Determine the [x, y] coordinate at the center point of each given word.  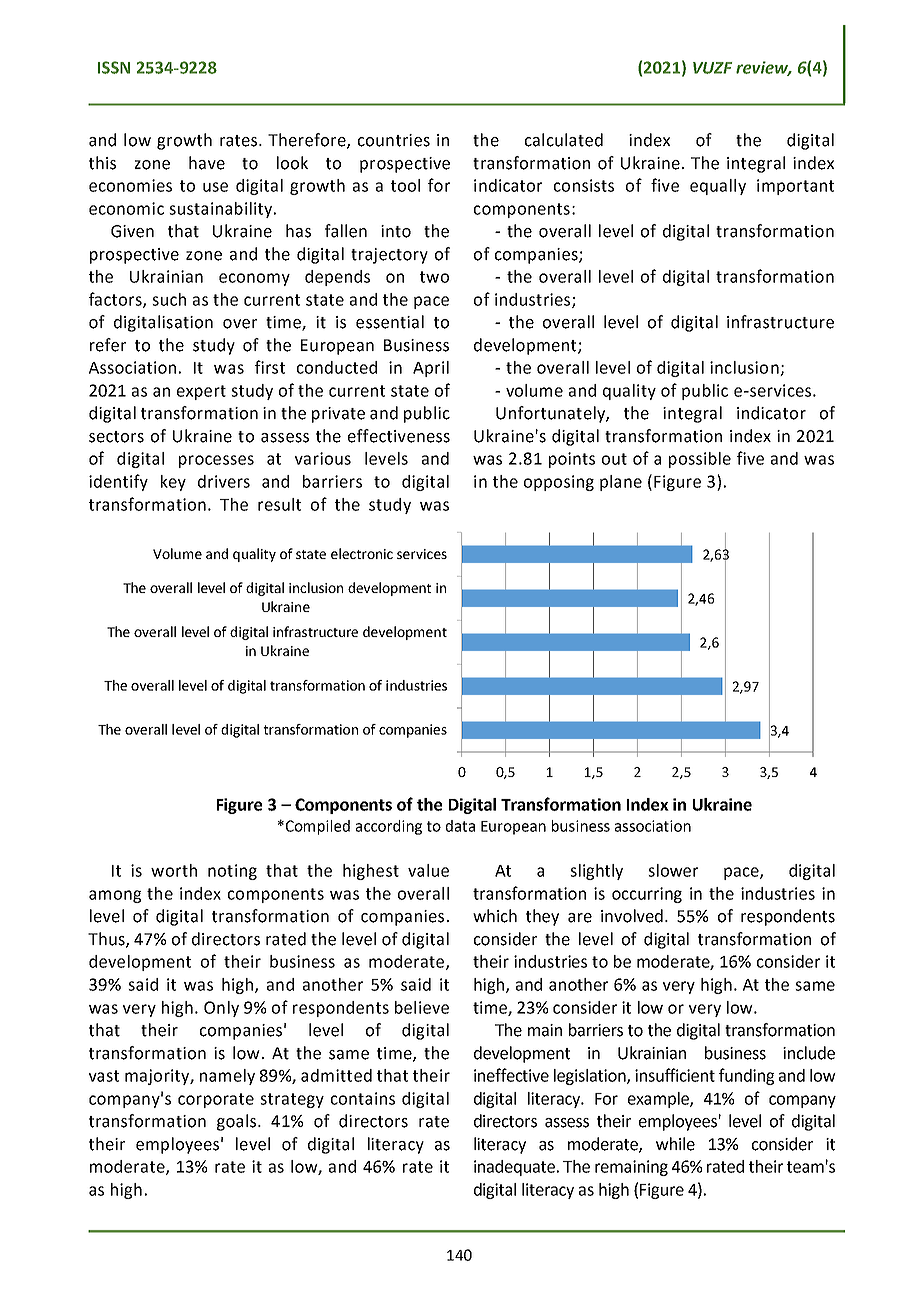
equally [718, 187]
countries [394, 140]
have [207, 163]
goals [236, 1122]
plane [621, 483]
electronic [362, 553]
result [279, 504]
